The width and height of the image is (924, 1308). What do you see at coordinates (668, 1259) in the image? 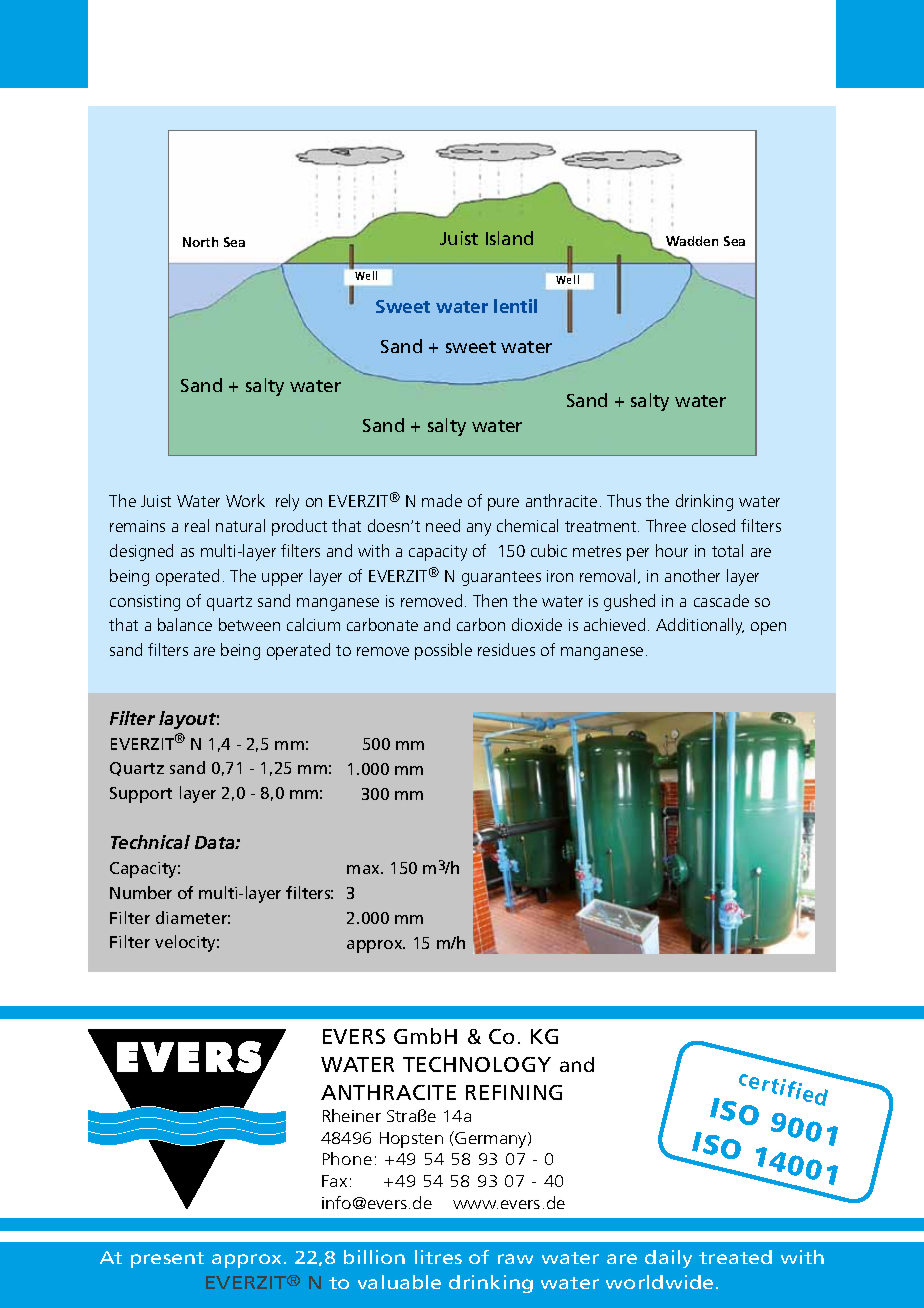
I see `daily` at bounding box center [668, 1259].
